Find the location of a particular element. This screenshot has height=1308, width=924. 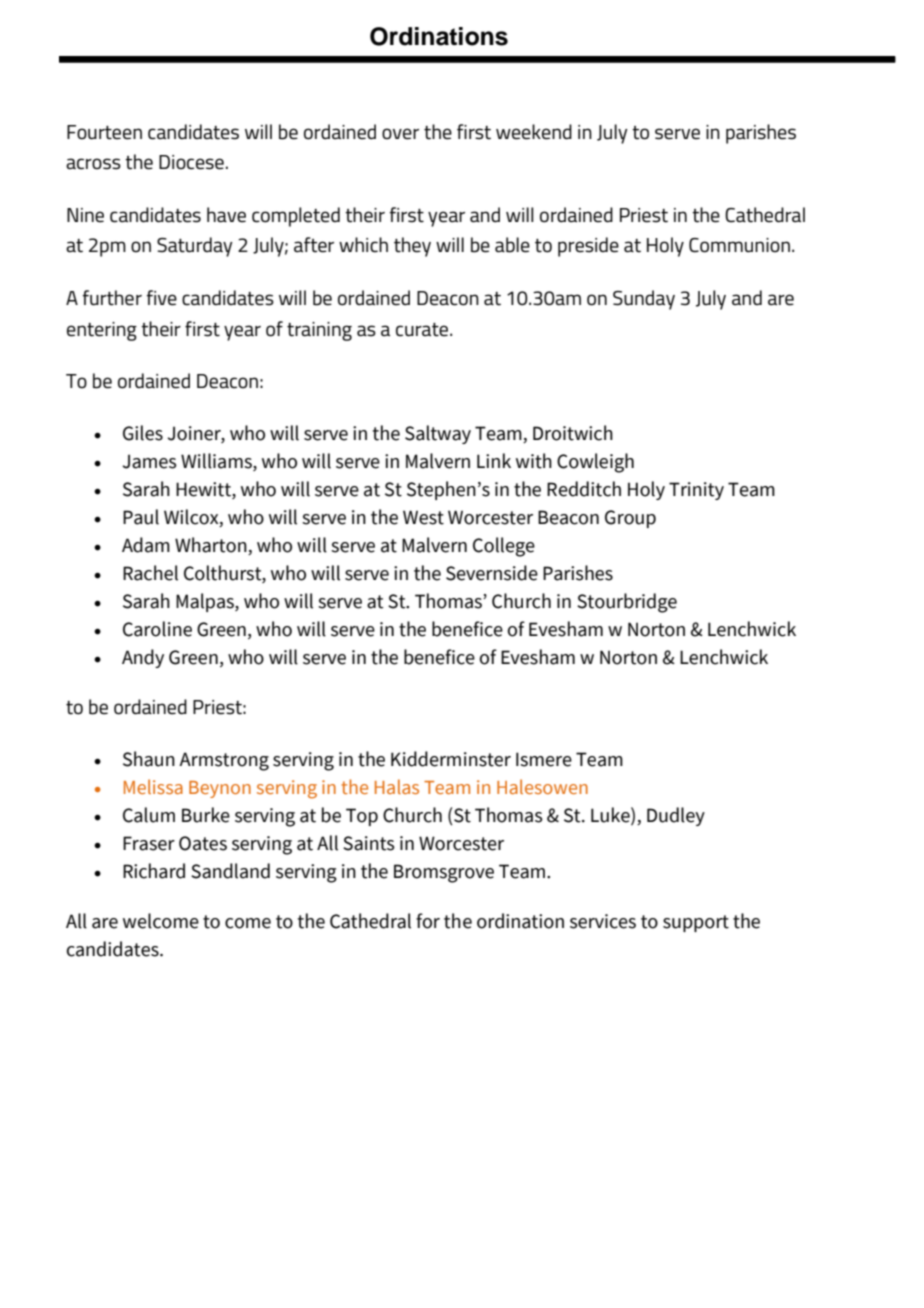

Group is located at coordinates (630, 519).
